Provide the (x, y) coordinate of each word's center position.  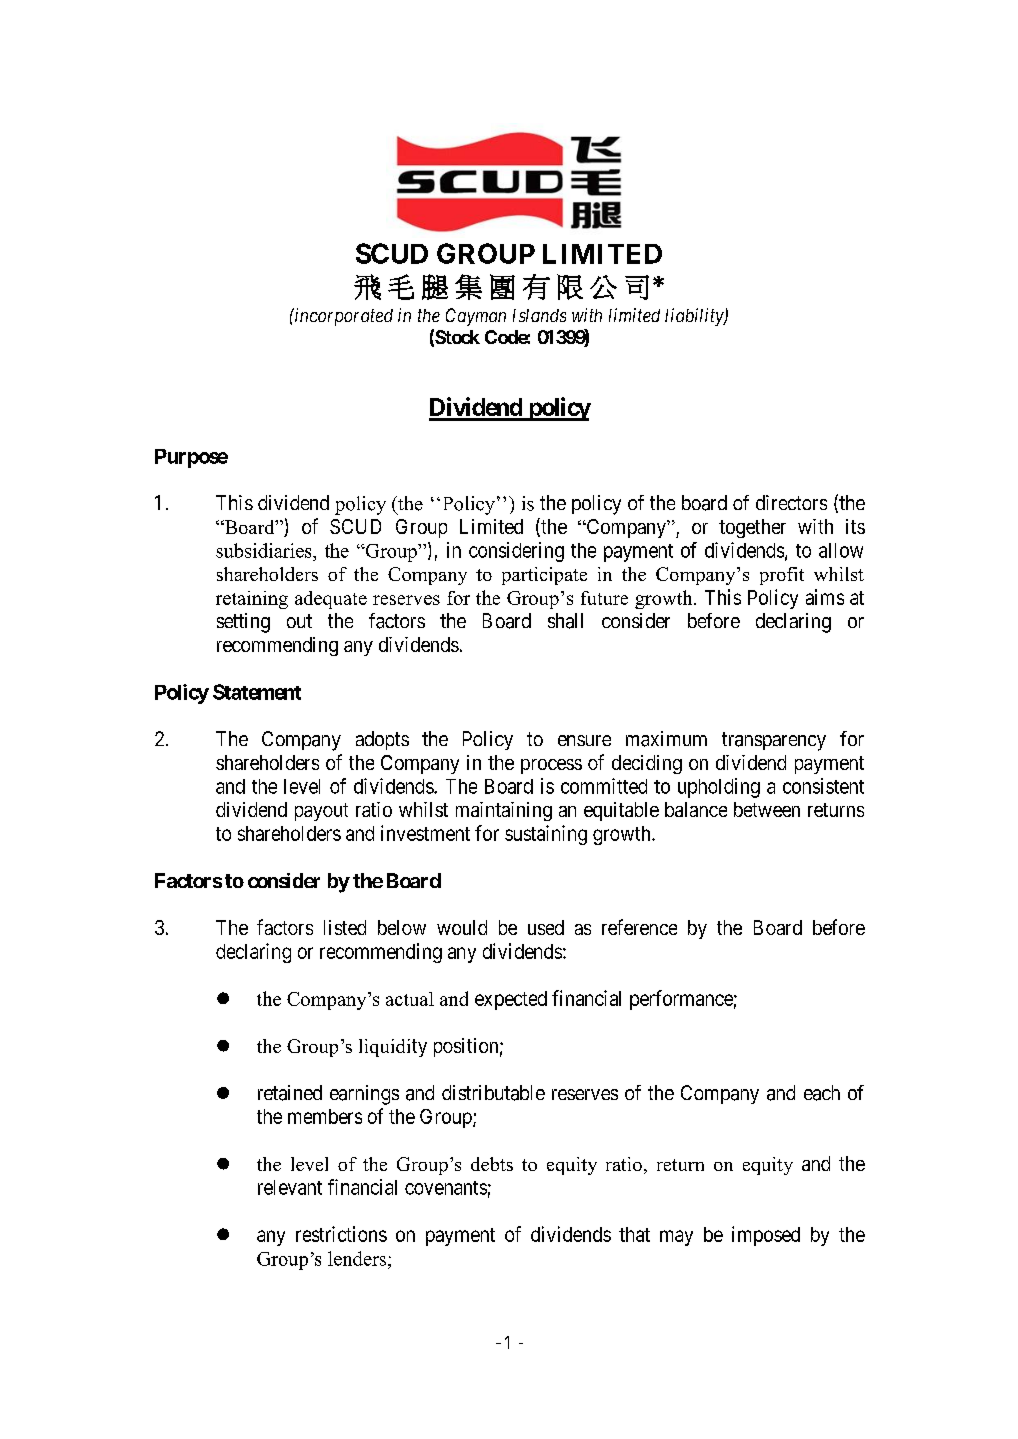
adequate (331, 600)
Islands (539, 315)
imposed (766, 1236)
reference (639, 927)
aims (825, 597)
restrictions (341, 1234)
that (634, 1234)
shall (565, 621)
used (546, 927)
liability (695, 317)
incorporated (343, 317)
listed (345, 927)
